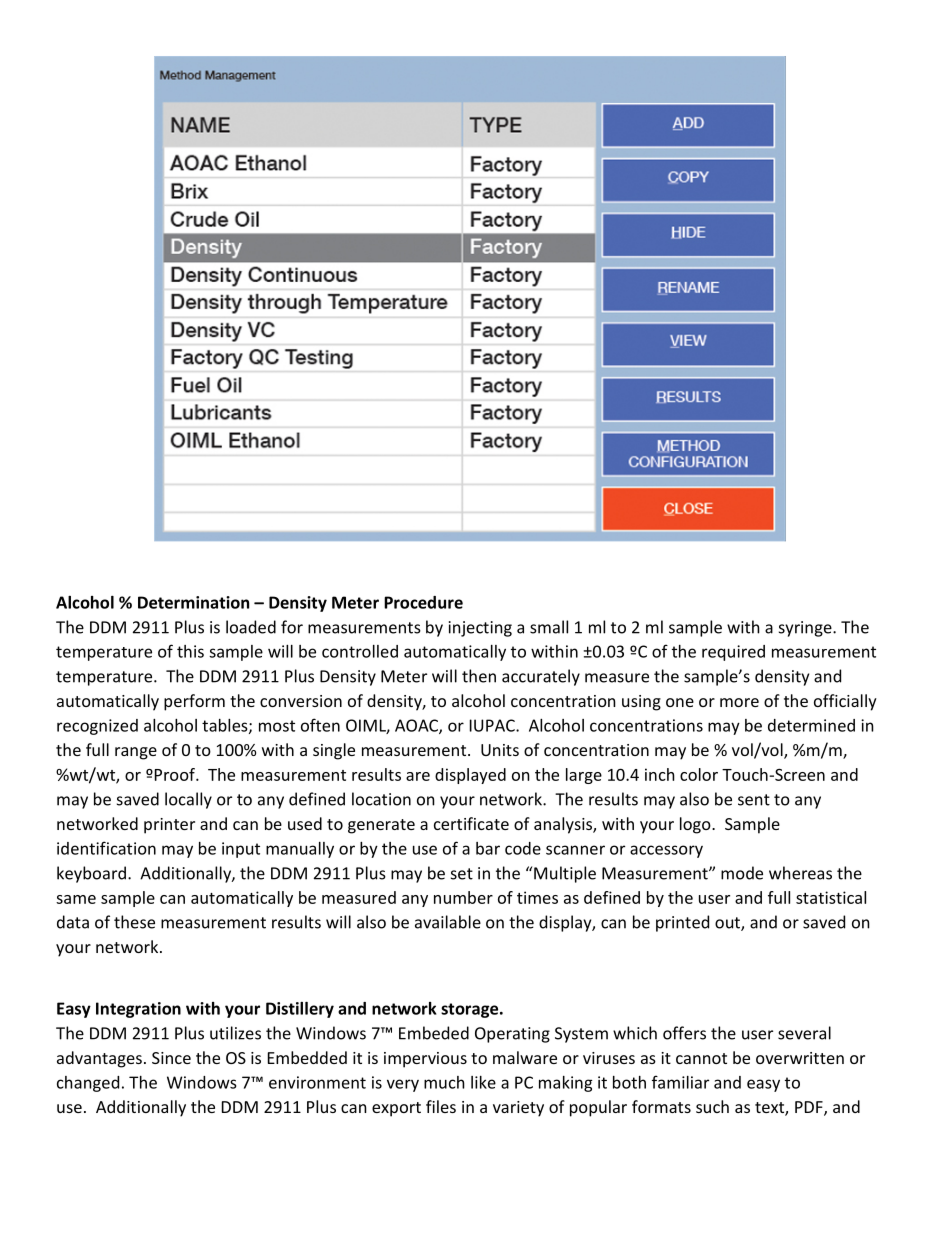  I want to click on much, so click(444, 1082).
